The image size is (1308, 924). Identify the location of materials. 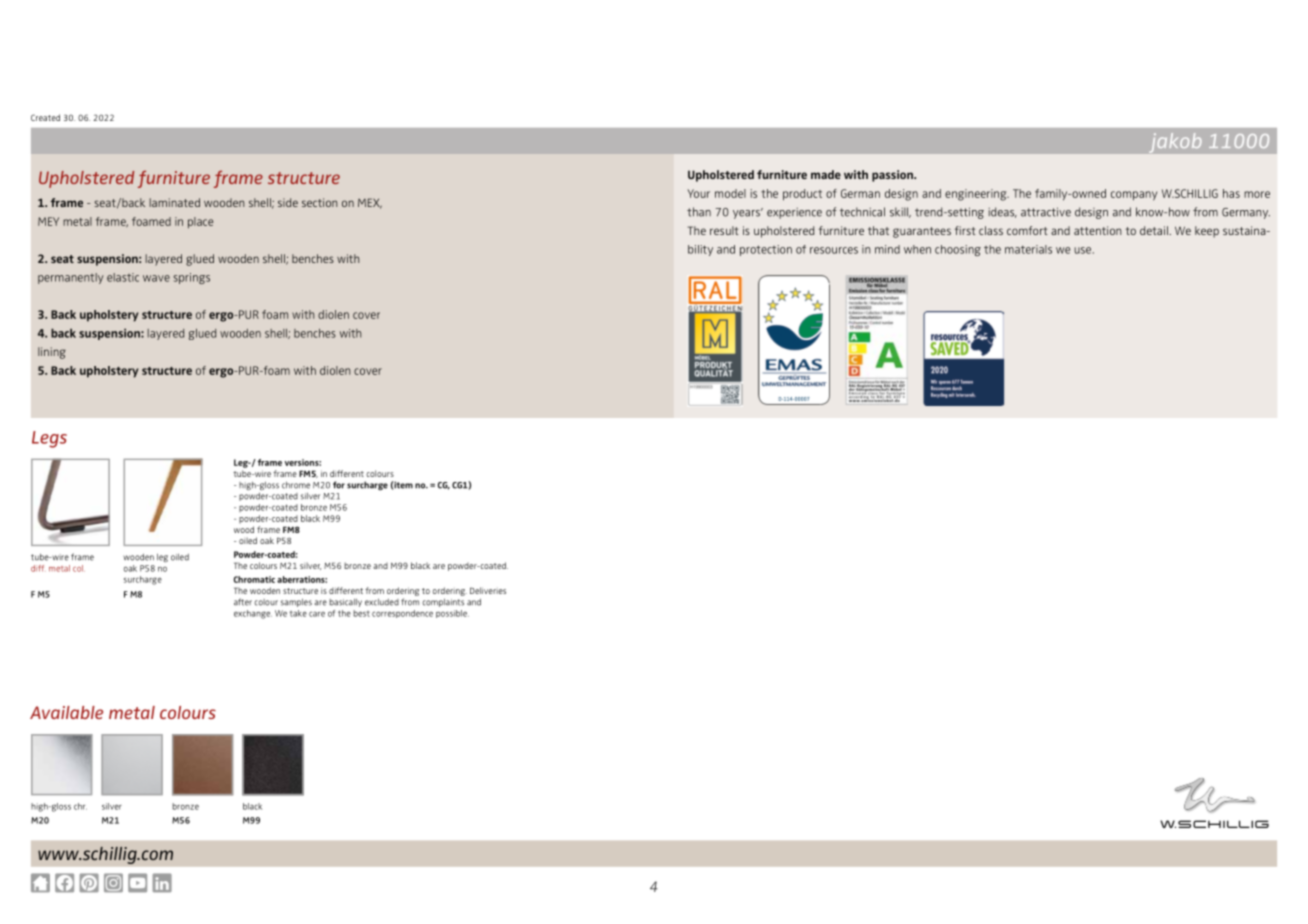
(1028, 249).
